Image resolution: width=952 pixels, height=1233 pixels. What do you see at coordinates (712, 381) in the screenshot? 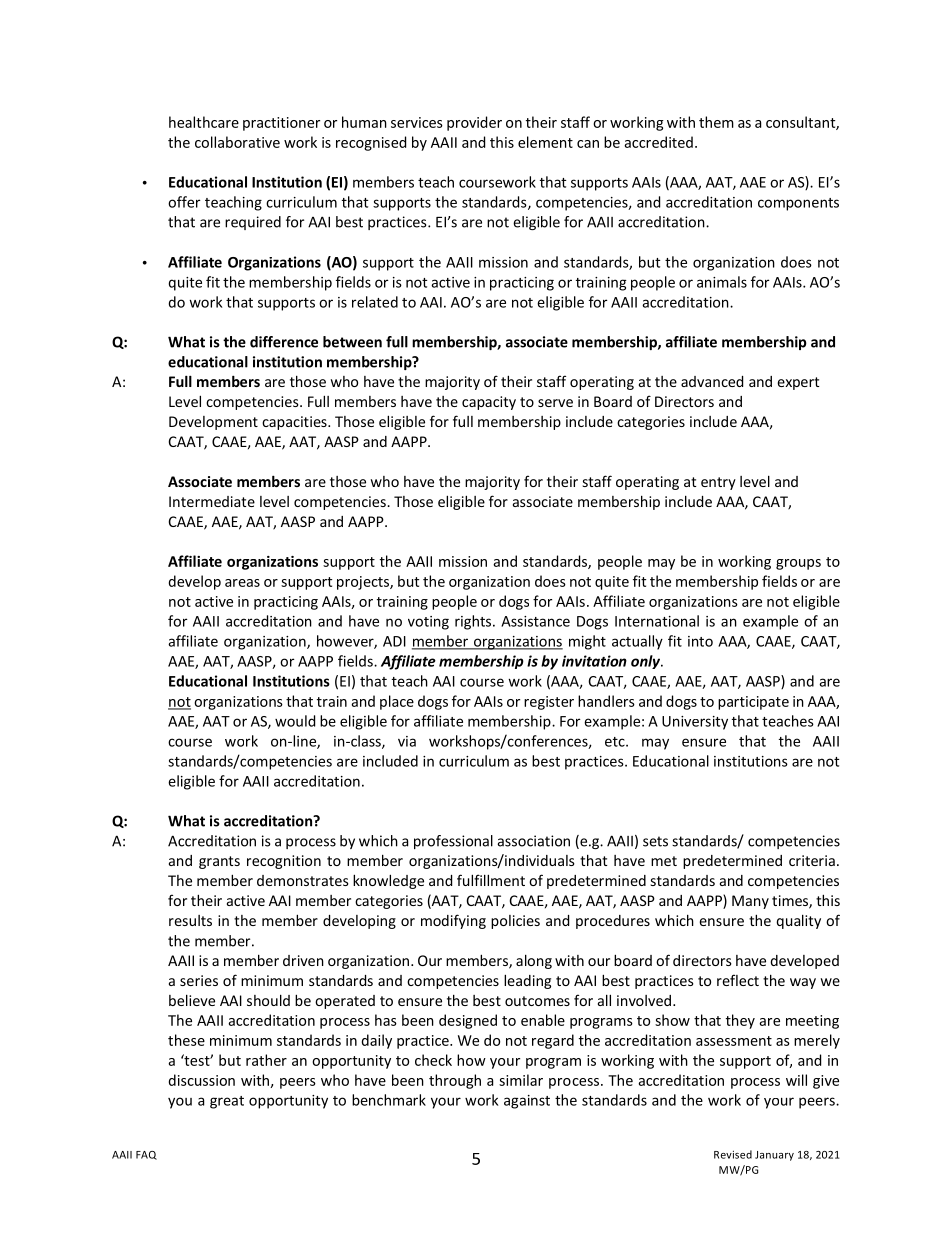
I see `advanced` at bounding box center [712, 381].
